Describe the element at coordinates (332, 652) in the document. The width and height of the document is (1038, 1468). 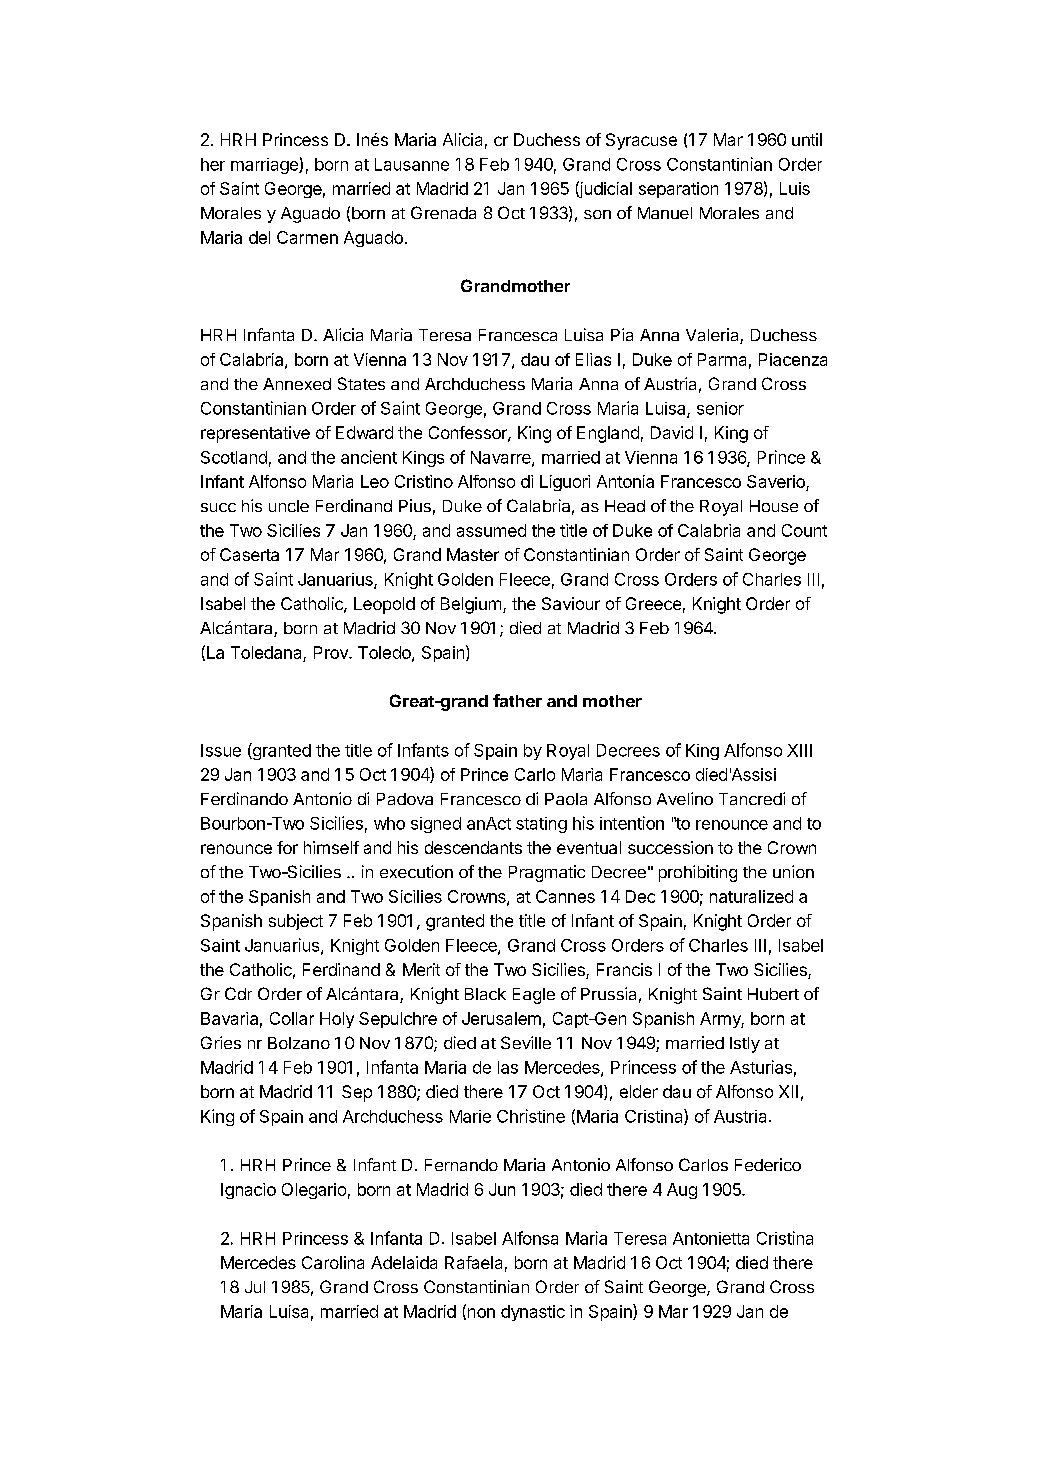
I see `Prov` at that location.
